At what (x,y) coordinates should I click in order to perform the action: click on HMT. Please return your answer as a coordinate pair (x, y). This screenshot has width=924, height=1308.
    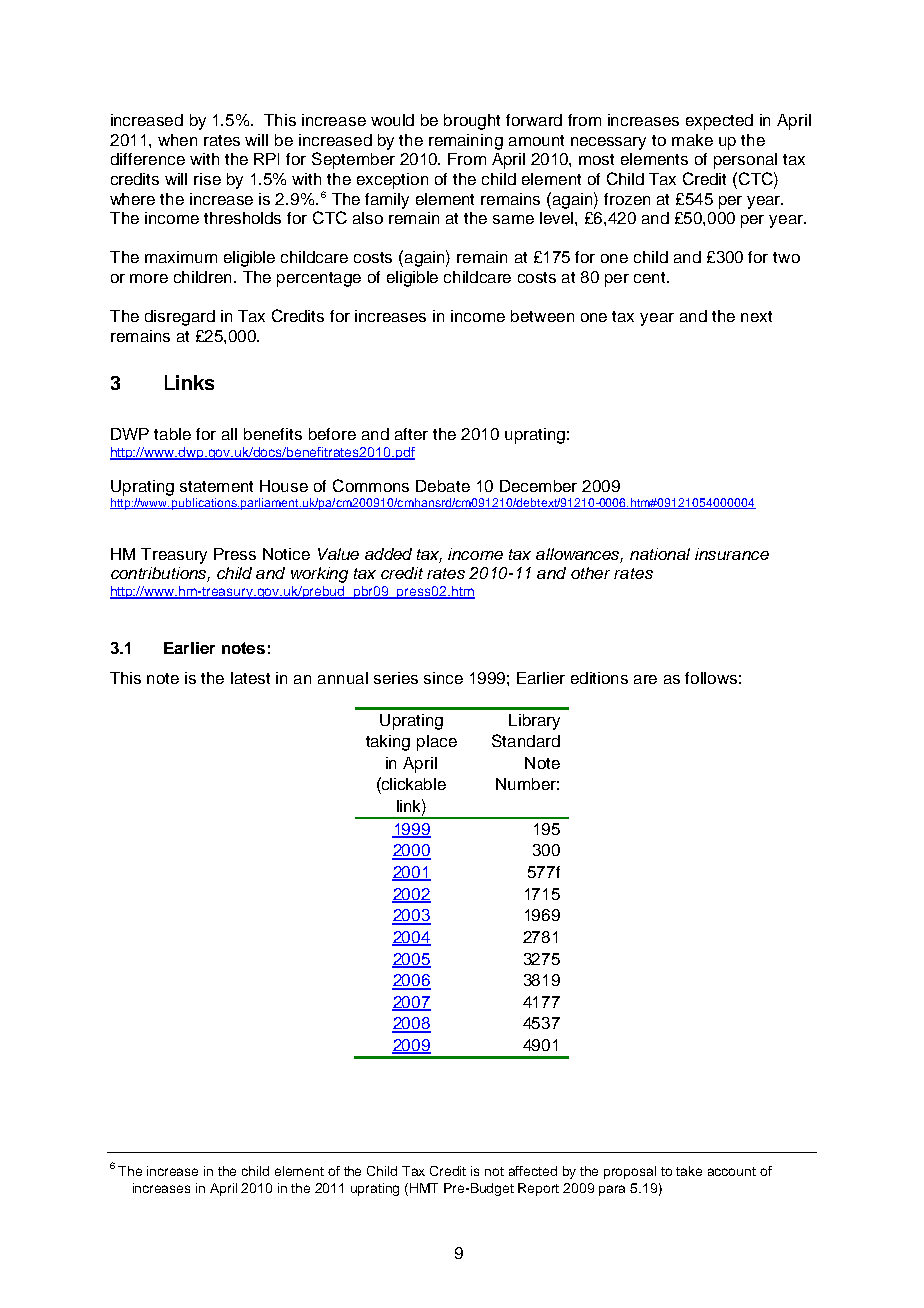
    Looking at the image, I should click on (424, 1188).
